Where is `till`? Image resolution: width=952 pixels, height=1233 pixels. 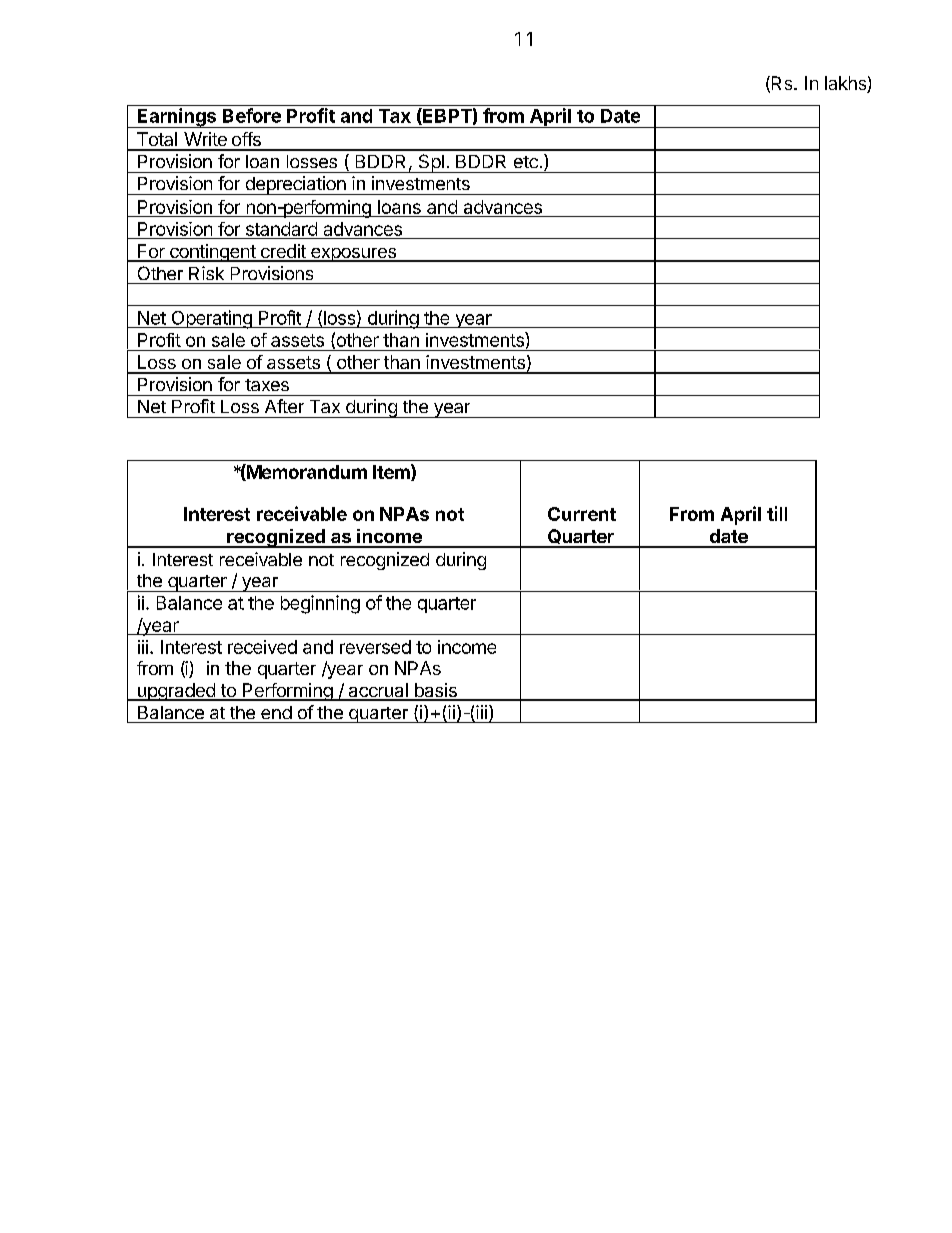
till is located at coordinates (777, 513).
